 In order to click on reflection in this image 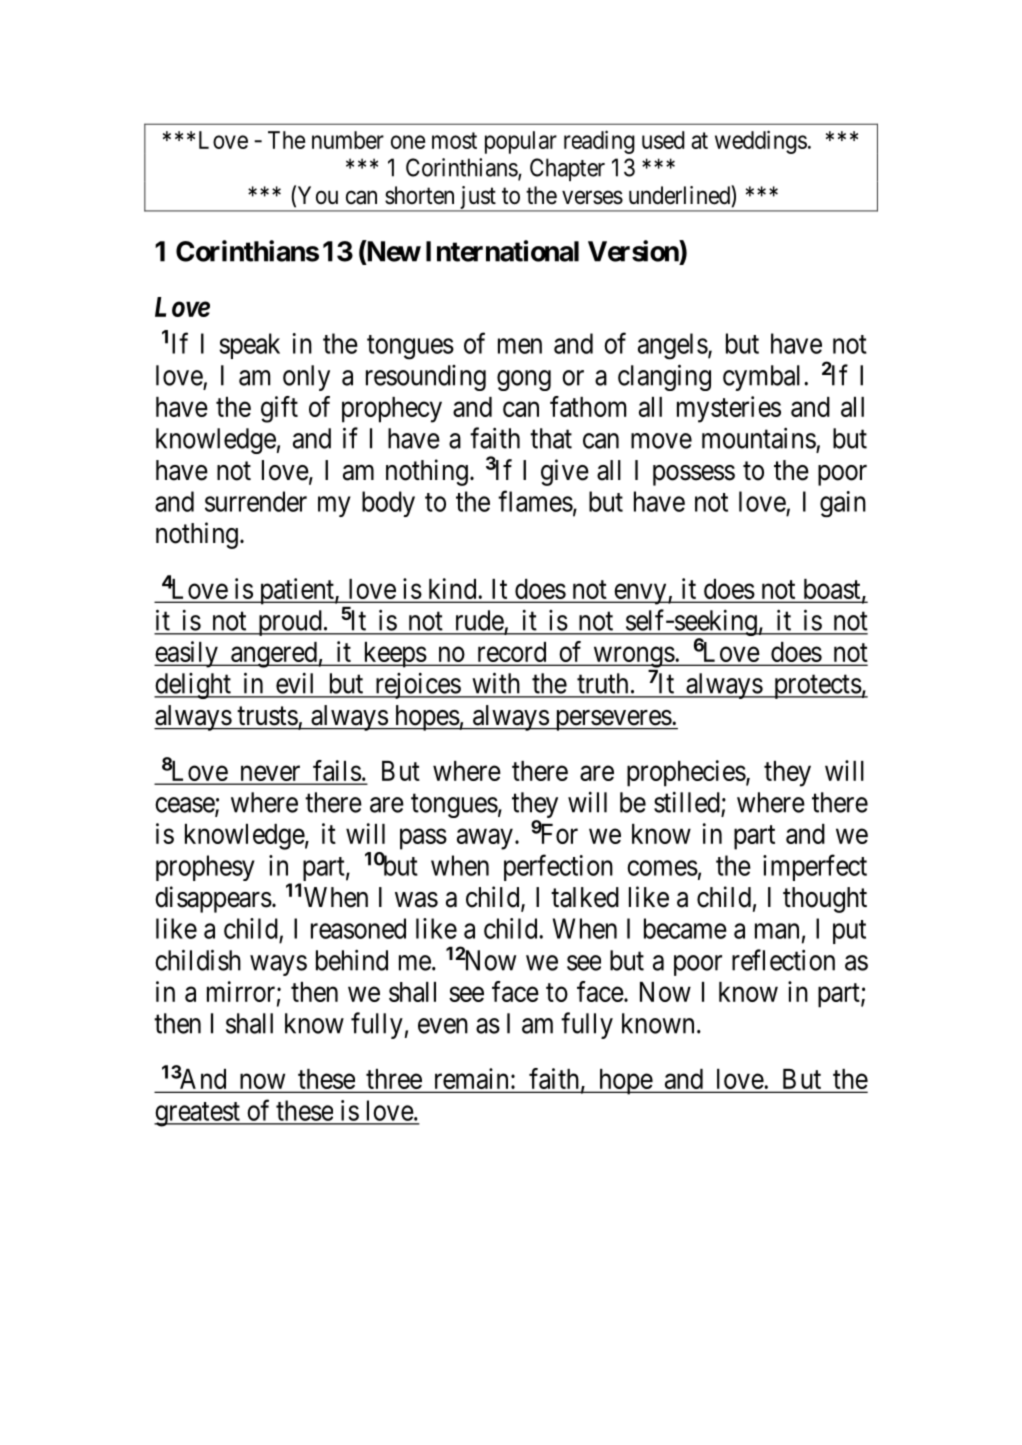, I will do `click(783, 960)`.
